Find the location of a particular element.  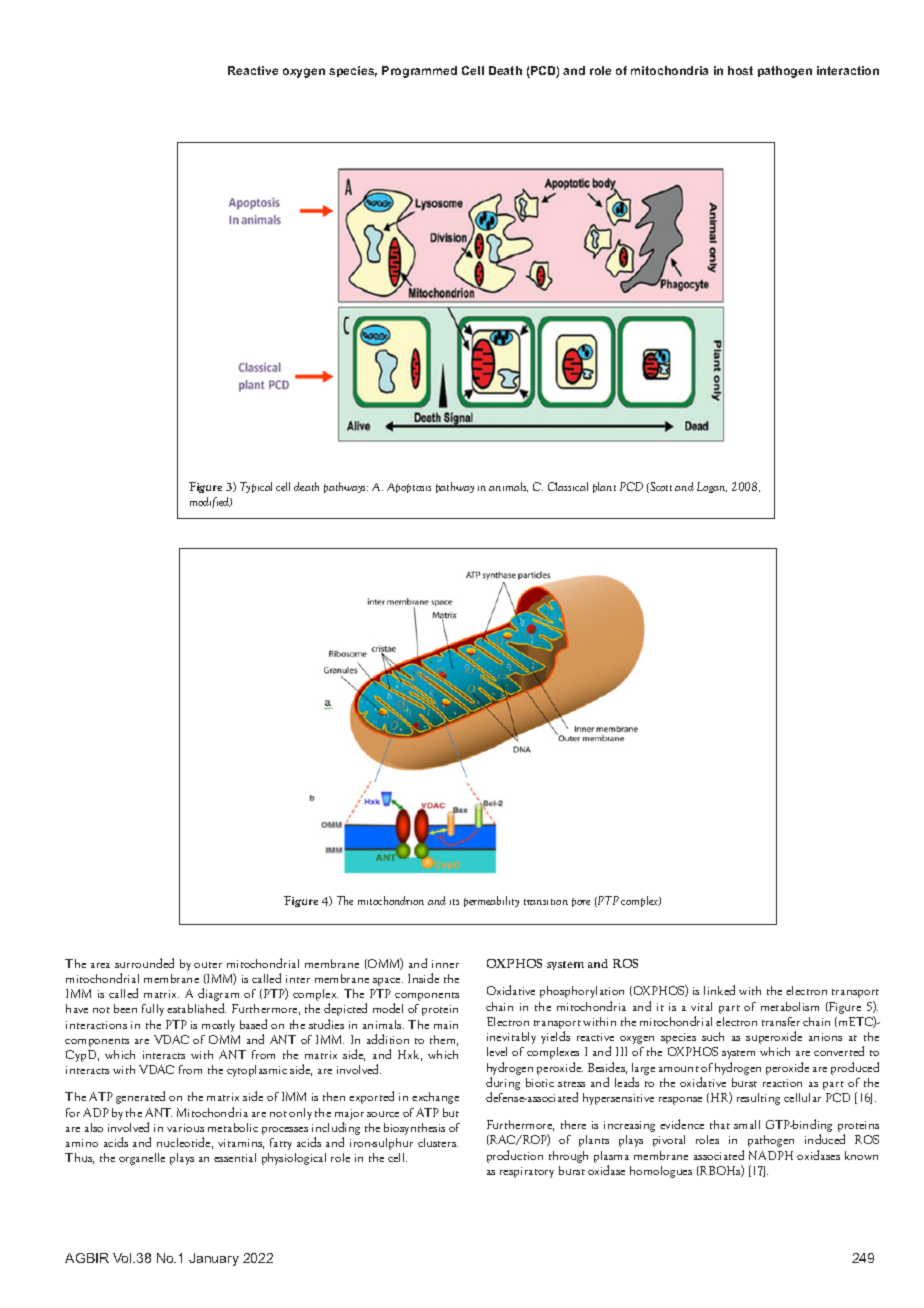

fully is located at coordinates (153, 1010).
